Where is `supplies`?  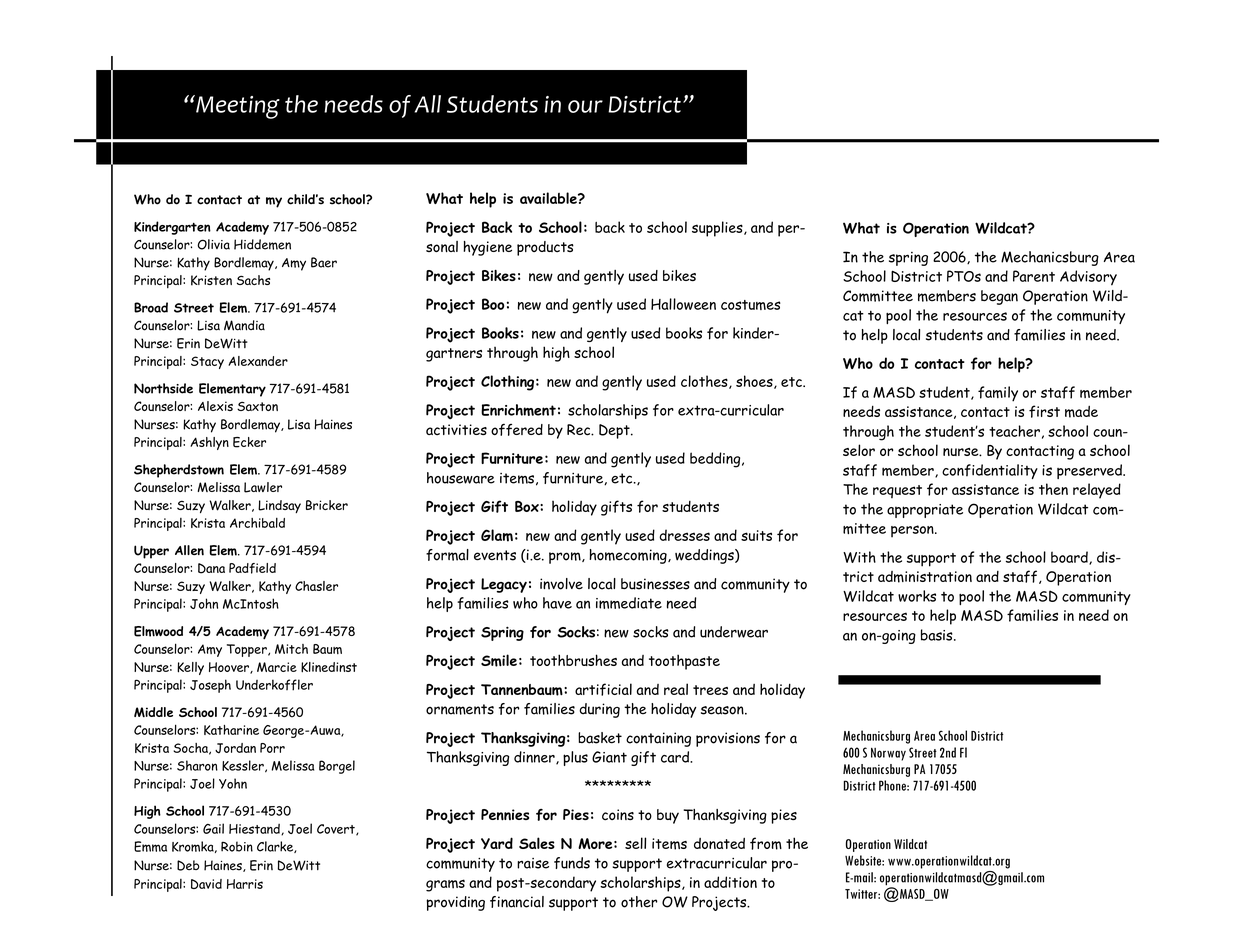 supplies is located at coordinates (718, 229).
